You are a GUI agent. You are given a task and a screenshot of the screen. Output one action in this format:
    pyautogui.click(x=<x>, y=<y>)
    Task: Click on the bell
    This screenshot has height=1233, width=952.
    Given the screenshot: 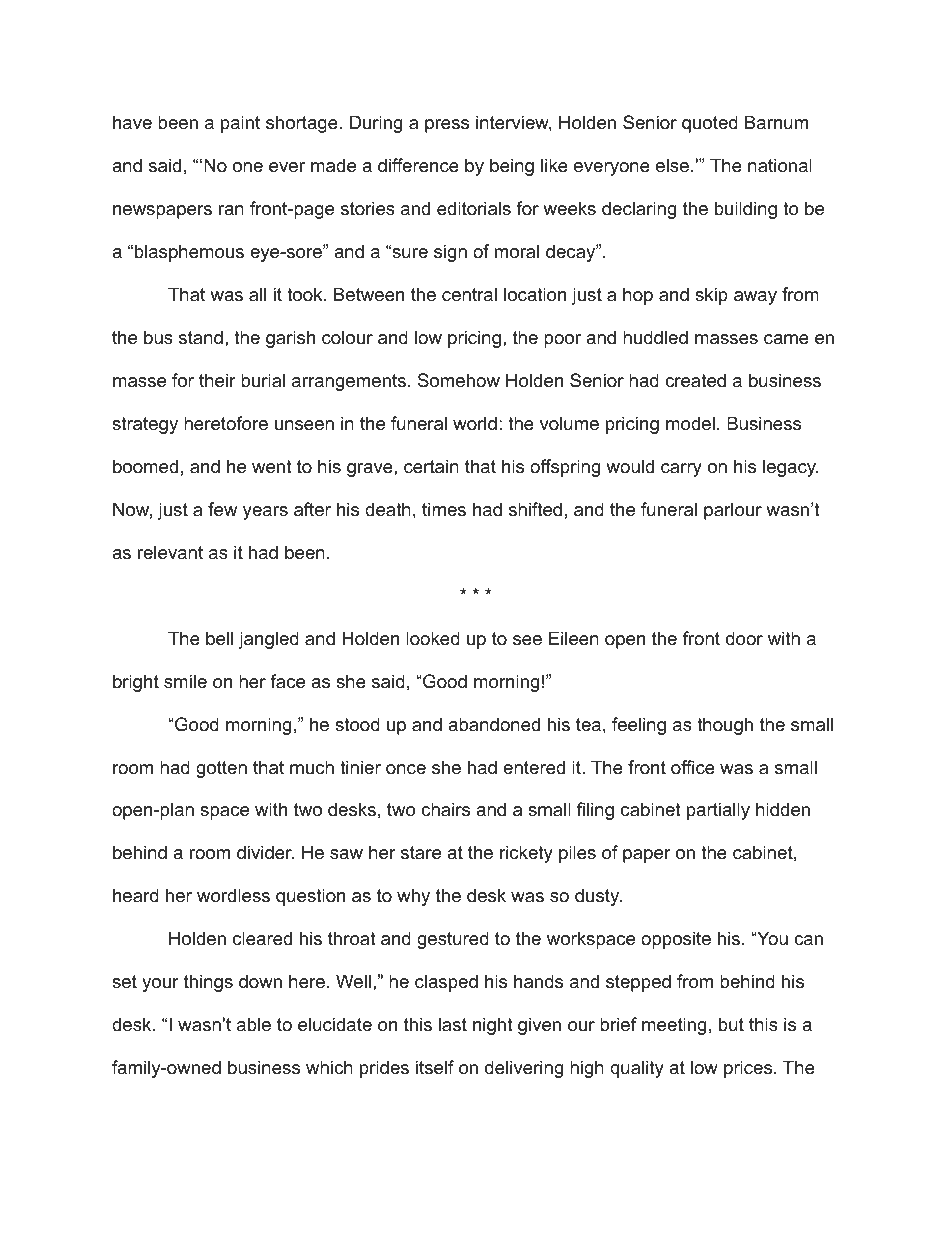 What is the action you would take?
    pyautogui.click(x=219, y=638)
